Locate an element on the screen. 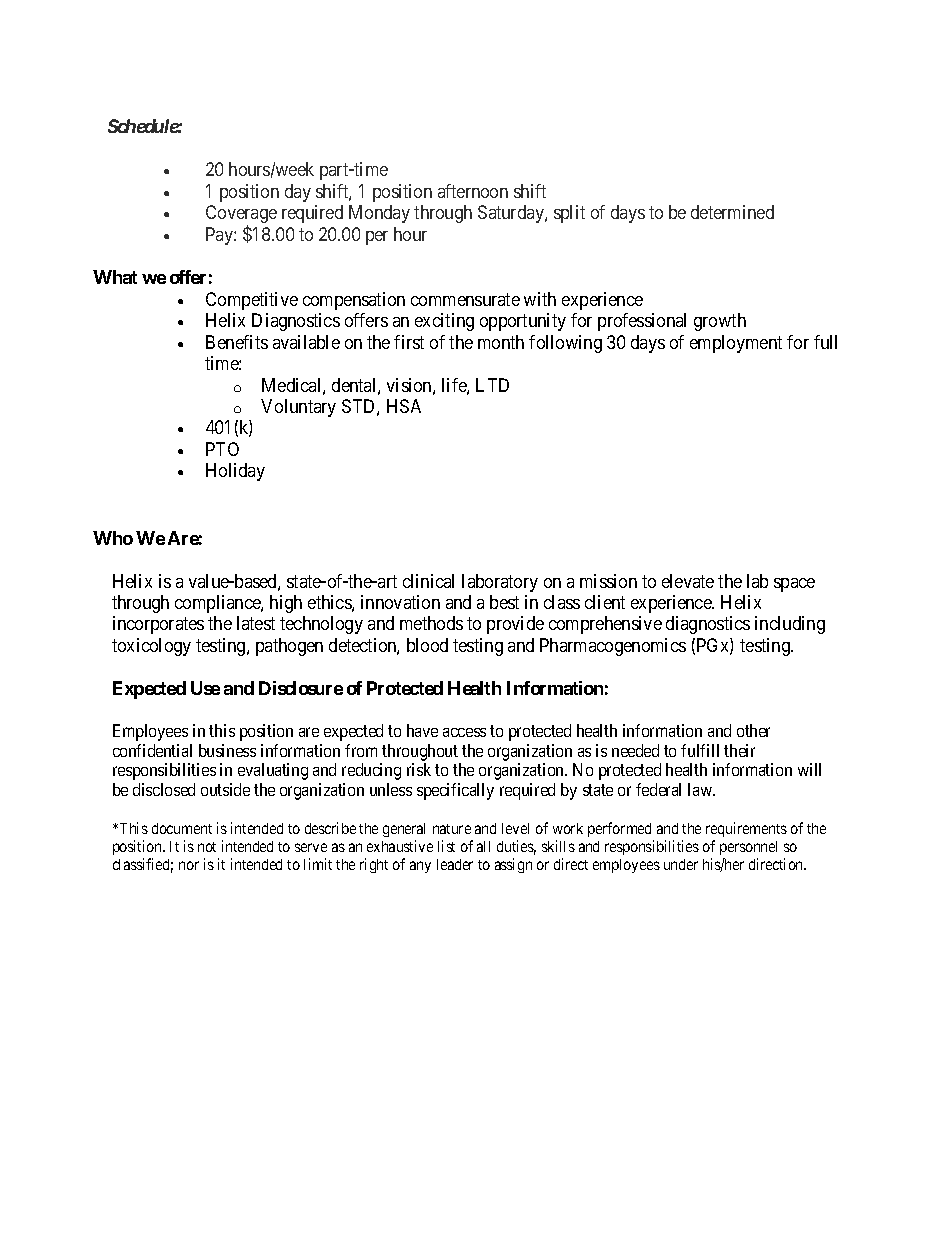 The height and width of the screenshot is (1233, 952). clinical is located at coordinates (428, 581).
